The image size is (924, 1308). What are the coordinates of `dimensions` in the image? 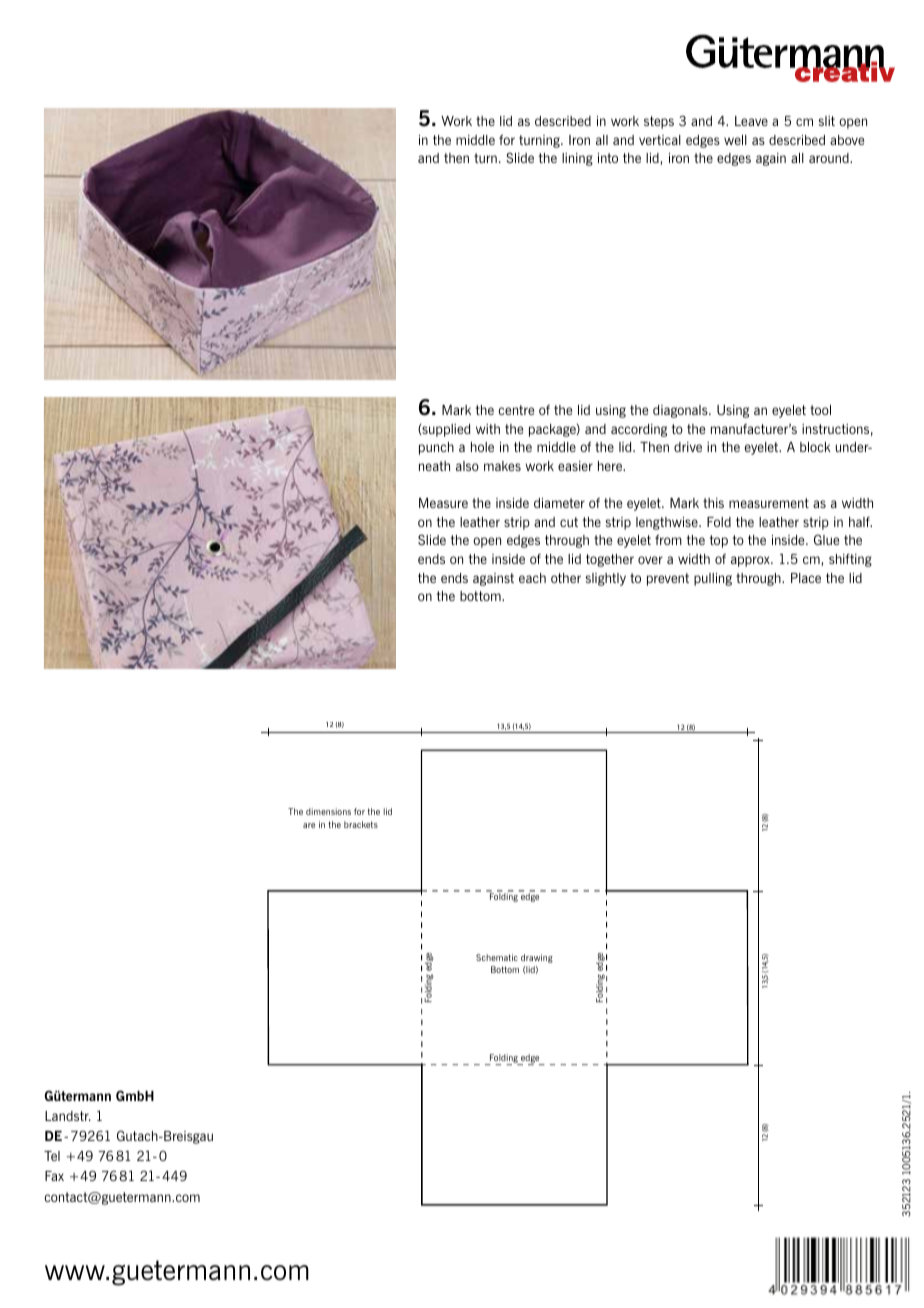 It's located at (328, 811).
